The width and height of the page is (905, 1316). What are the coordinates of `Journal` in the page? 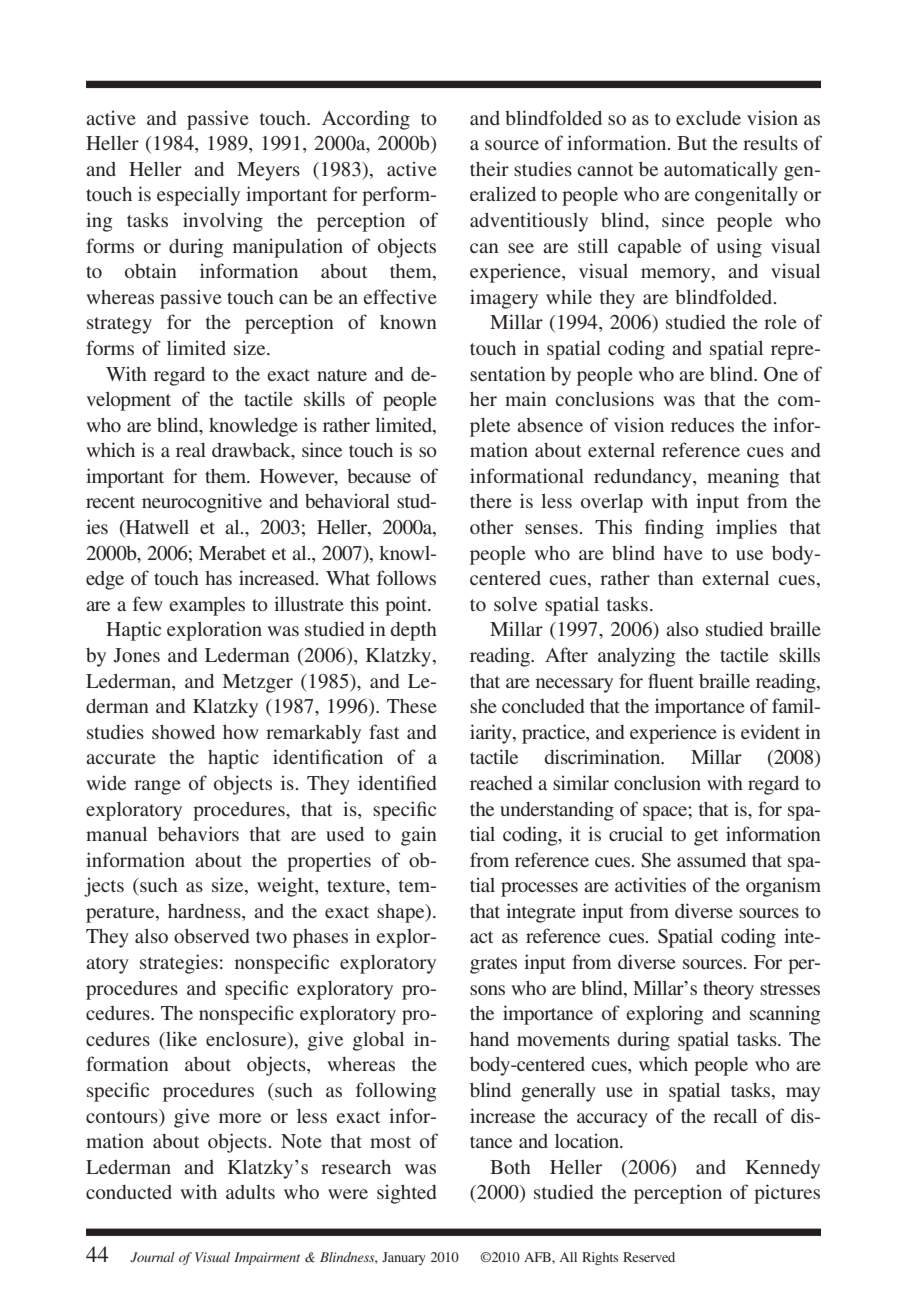 It's located at (152, 1257).
